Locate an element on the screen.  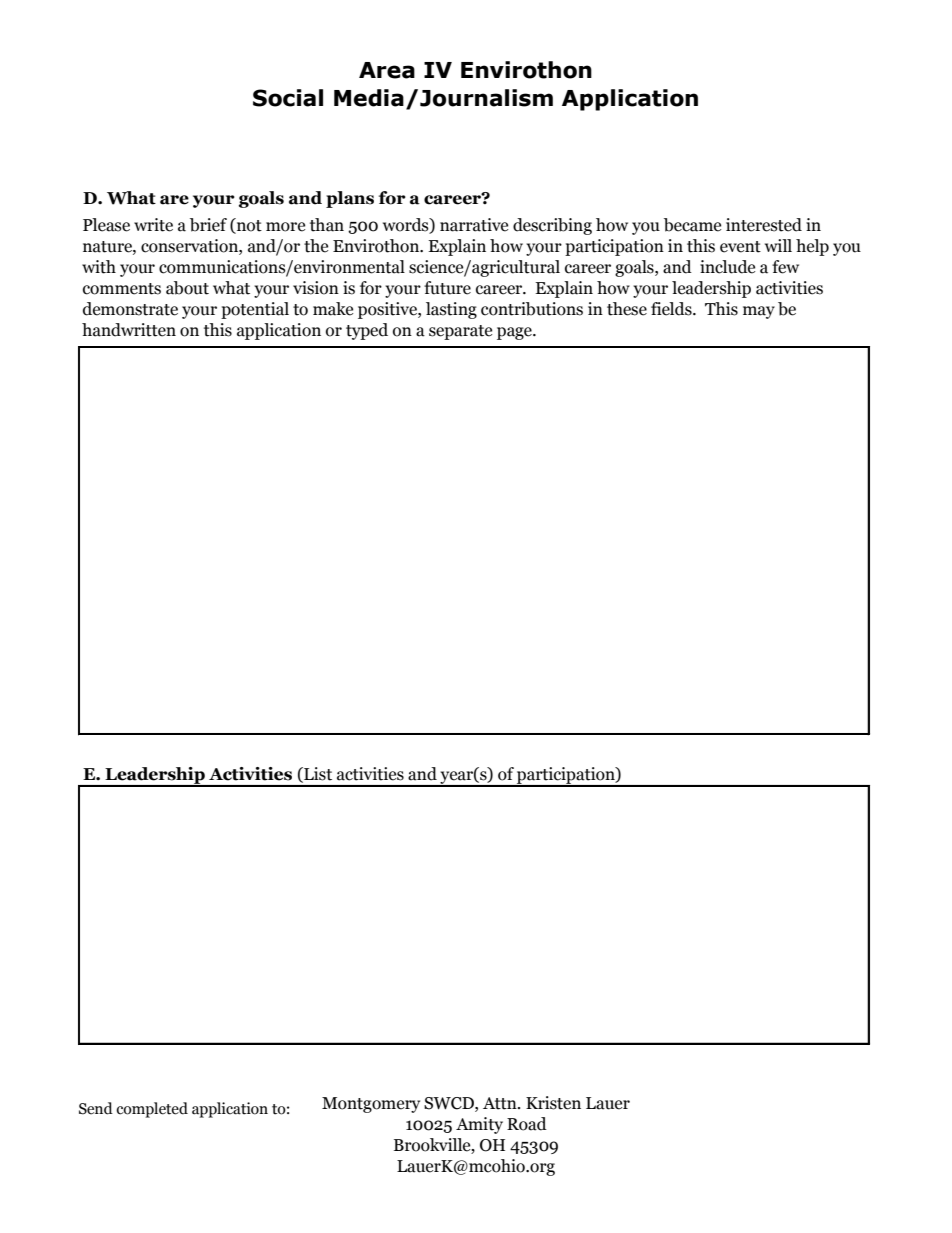
separate is located at coordinates (460, 332).
